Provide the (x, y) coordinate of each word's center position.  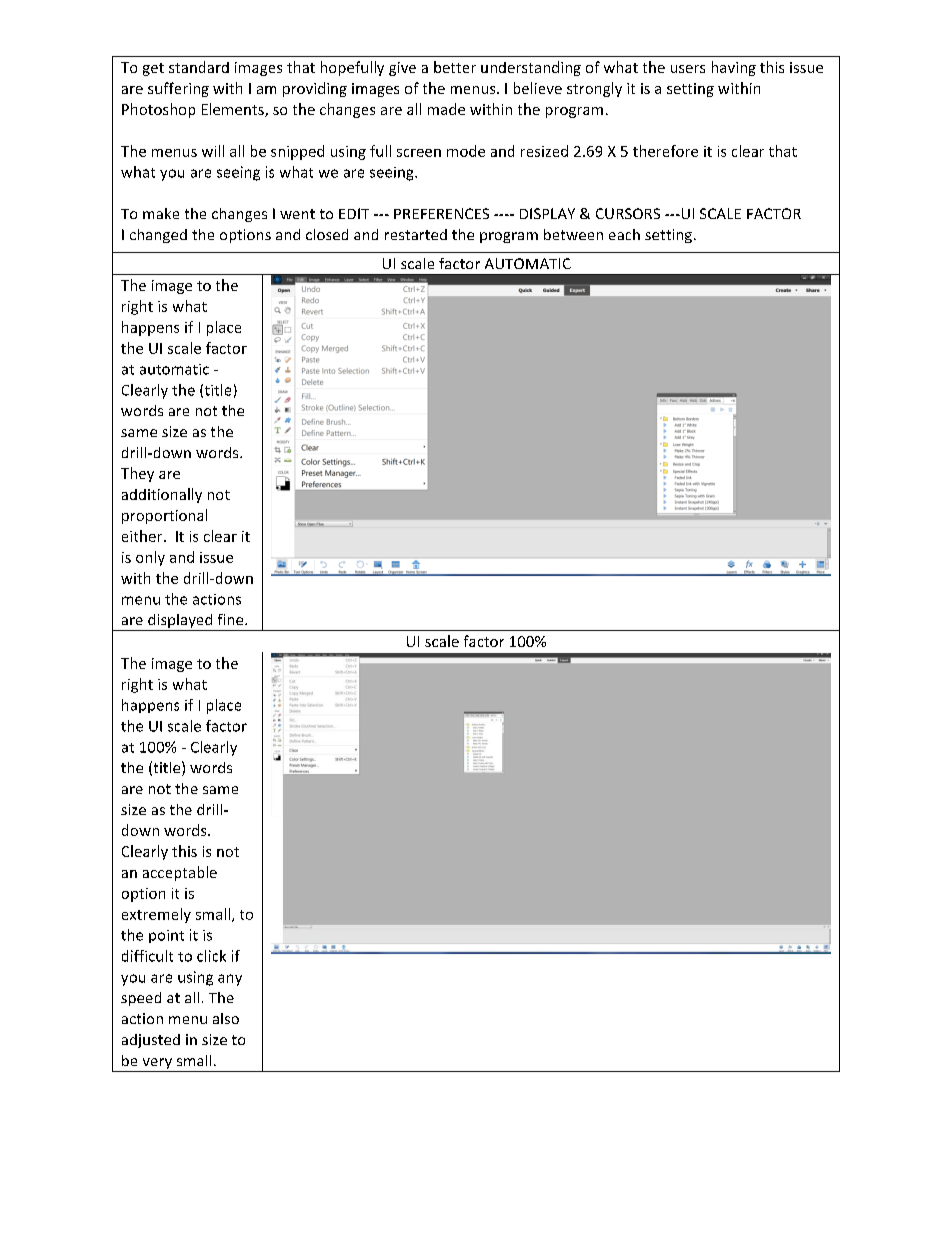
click (211, 956)
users (688, 69)
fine (232, 619)
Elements (234, 110)
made (446, 109)
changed (158, 236)
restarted (416, 234)
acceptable (180, 873)
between (573, 234)
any (230, 980)
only (150, 558)
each (624, 234)
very (157, 1065)
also (226, 1018)
